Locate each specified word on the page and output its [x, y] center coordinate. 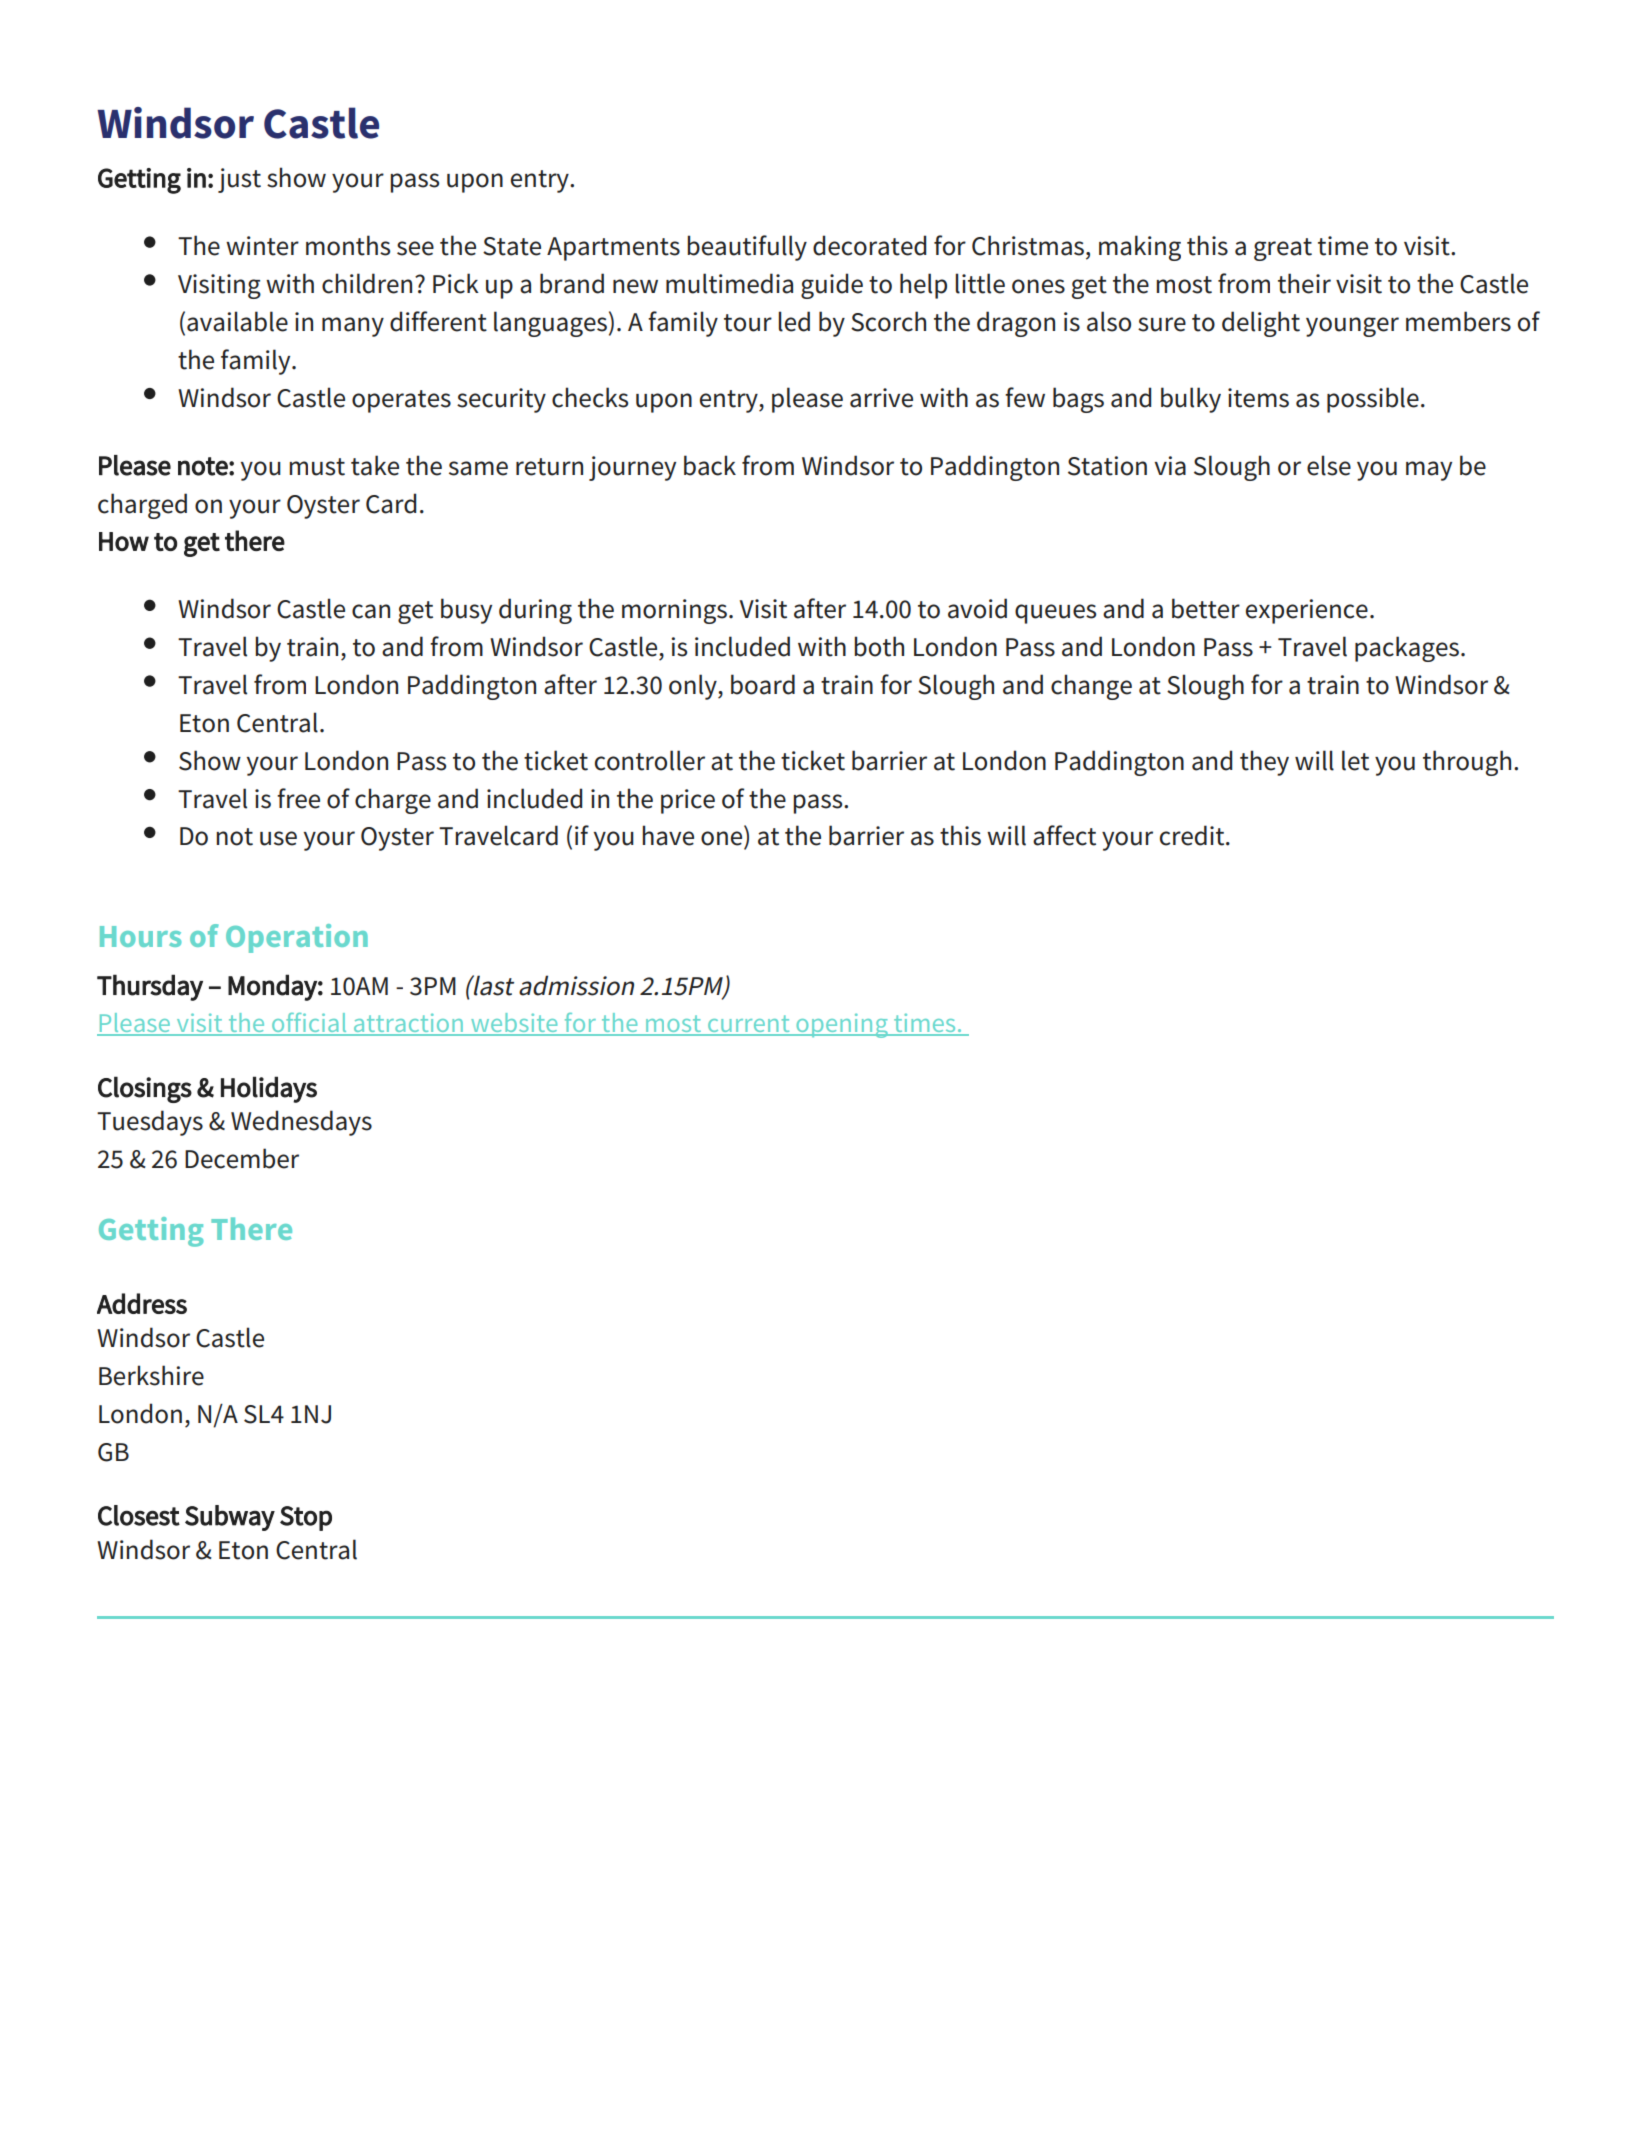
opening [842, 1025]
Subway [230, 1518]
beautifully [747, 248]
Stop [306, 1518]
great [1283, 249]
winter [262, 246]
